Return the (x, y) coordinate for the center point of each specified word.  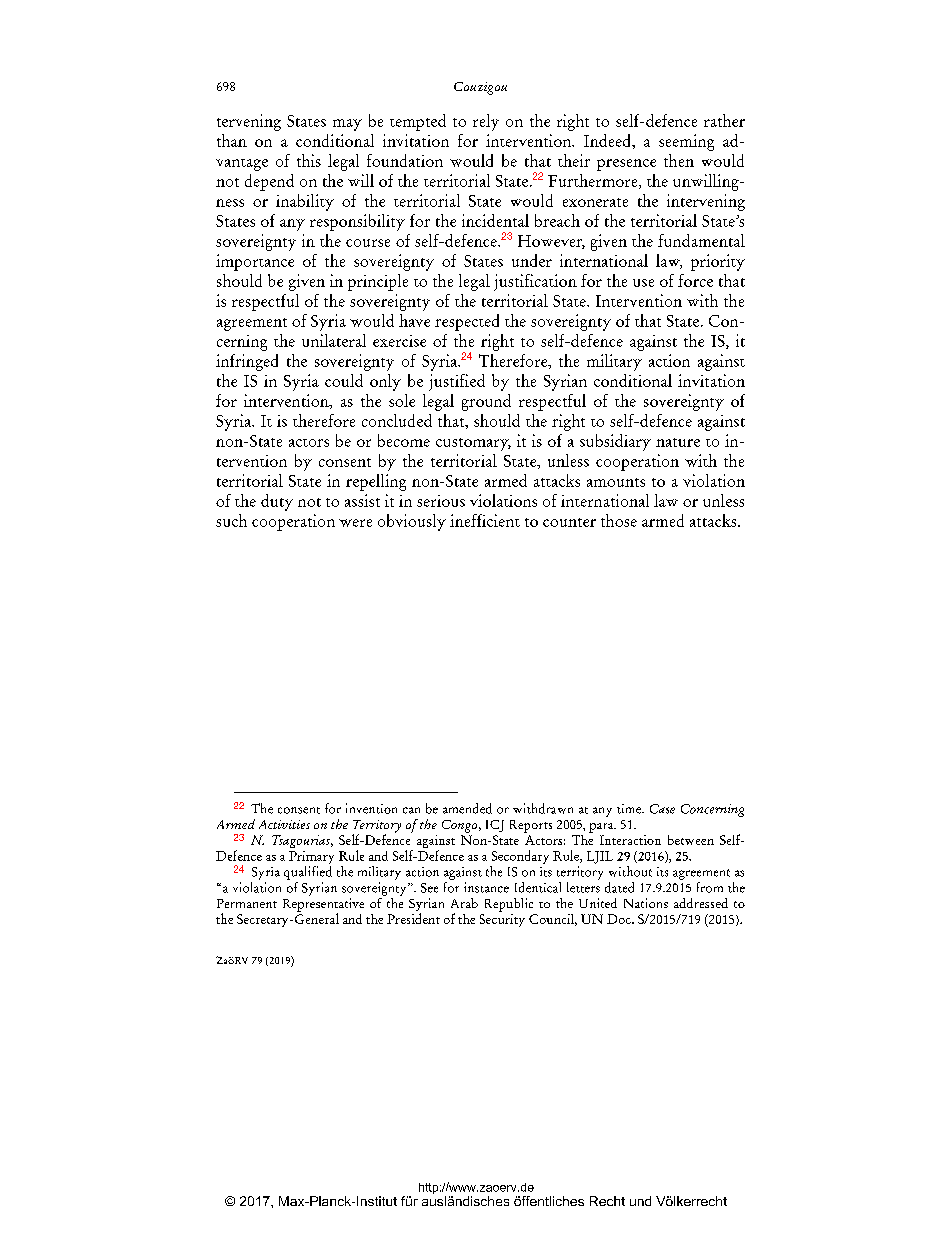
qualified (308, 873)
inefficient (485, 520)
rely (486, 122)
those (619, 520)
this (309, 160)
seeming (686, 142)
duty (277, 502)
